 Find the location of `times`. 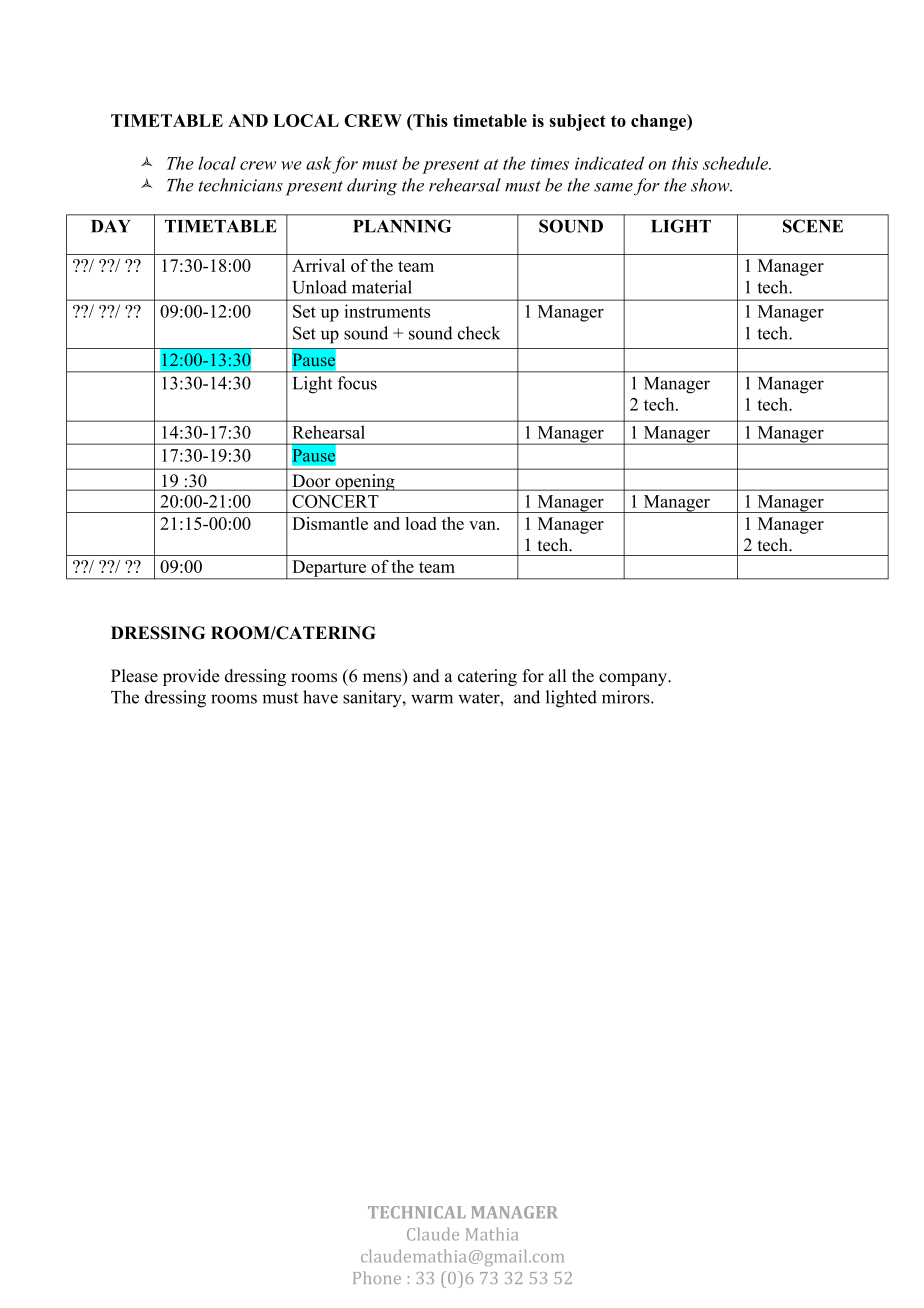

times is located at coordinates (550, 163).
